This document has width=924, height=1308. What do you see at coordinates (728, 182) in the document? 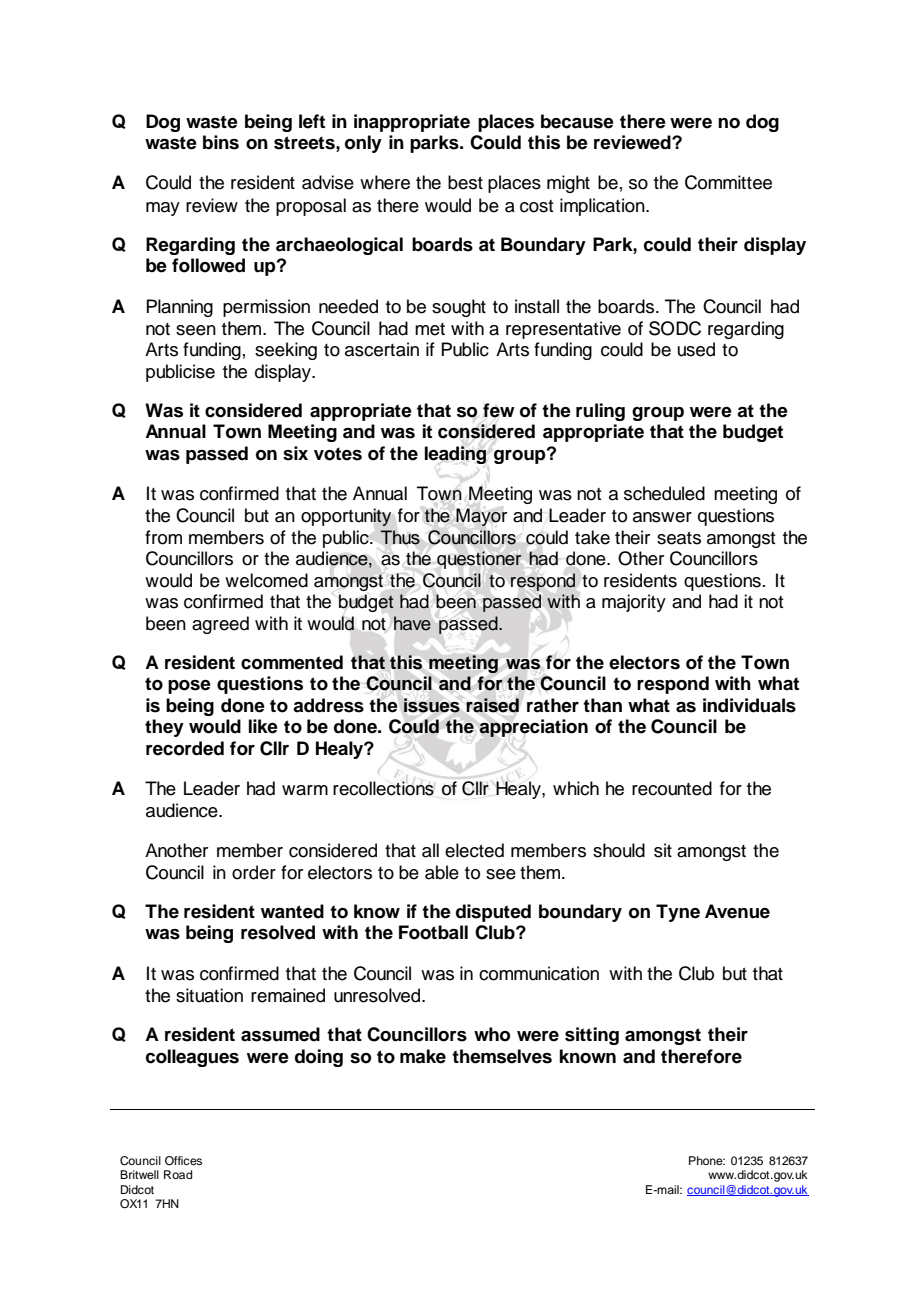
I see `Committee` at bounding box center [728, 182].
